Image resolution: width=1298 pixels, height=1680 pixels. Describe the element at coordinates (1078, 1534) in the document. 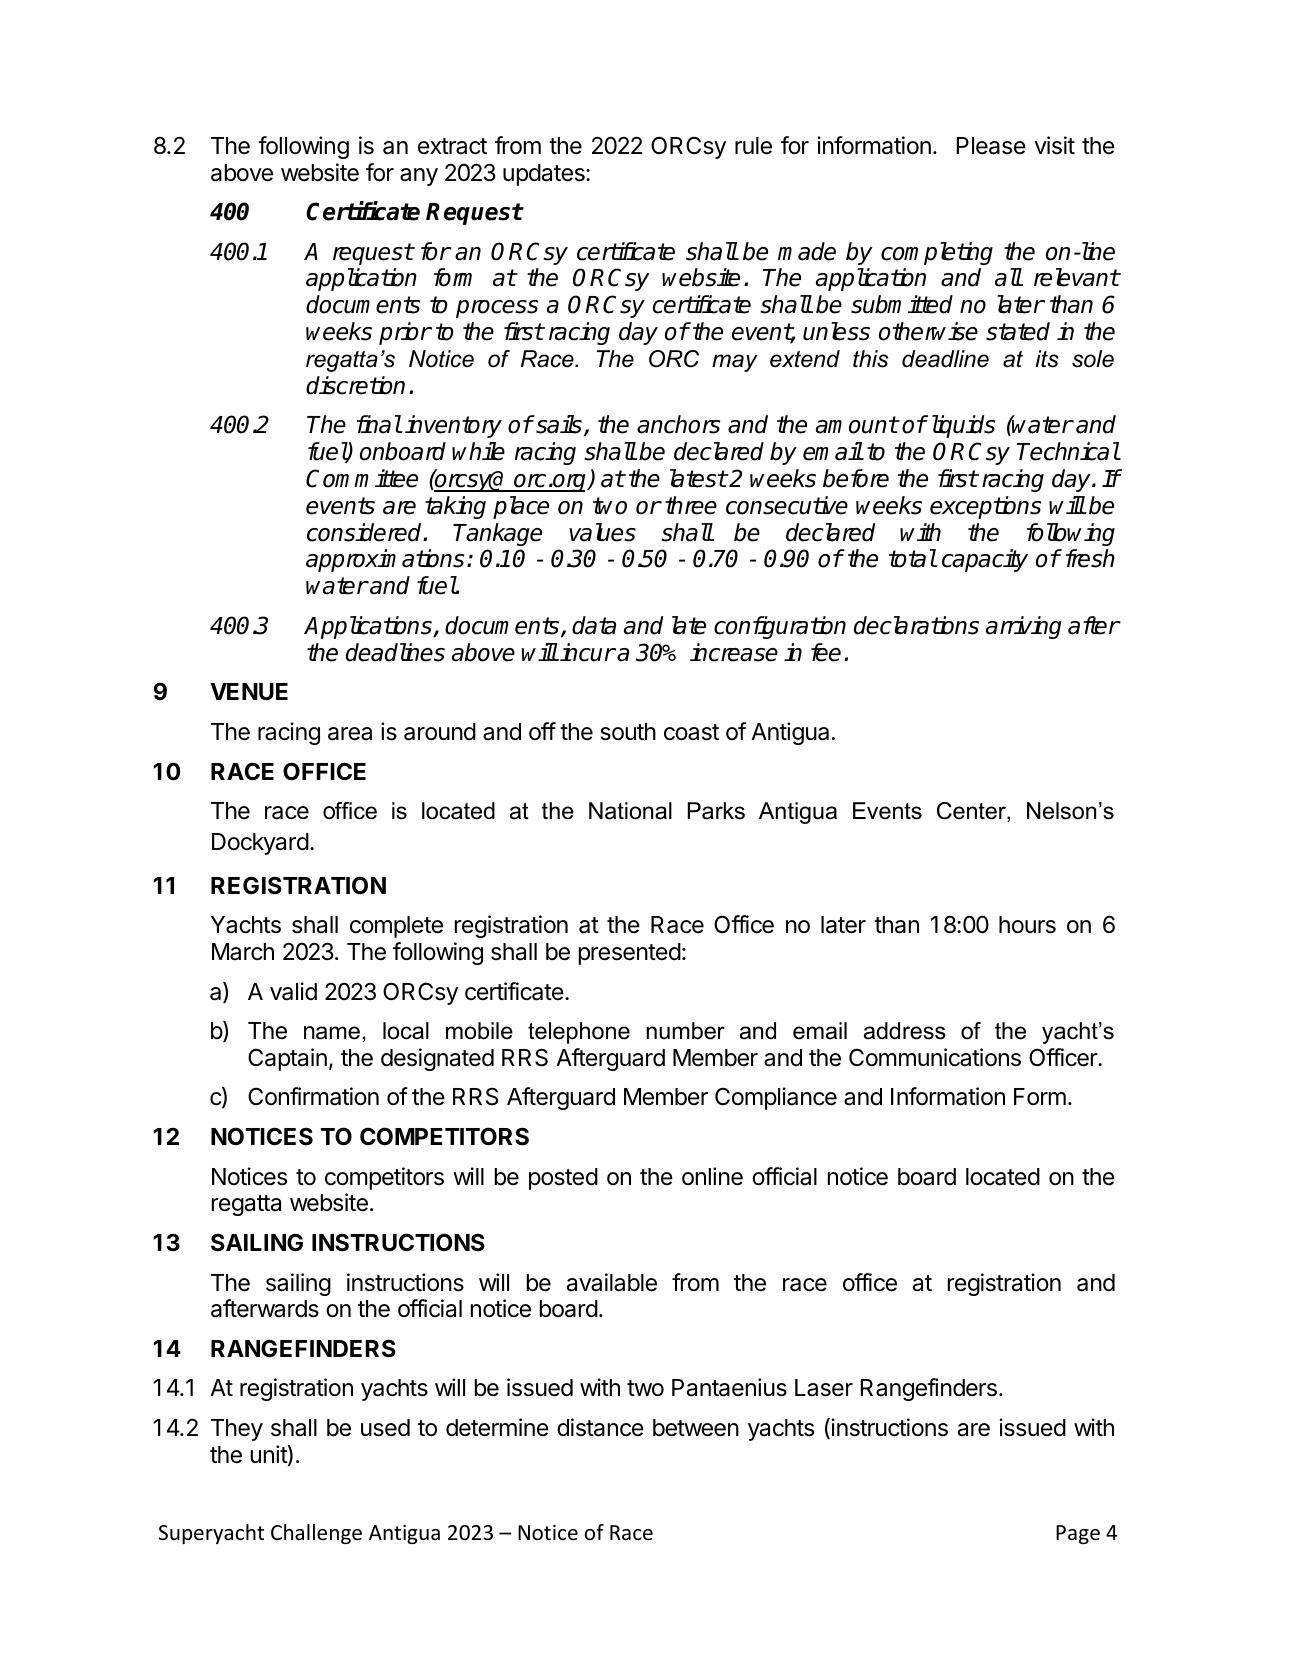

I see `Page` at that location.
